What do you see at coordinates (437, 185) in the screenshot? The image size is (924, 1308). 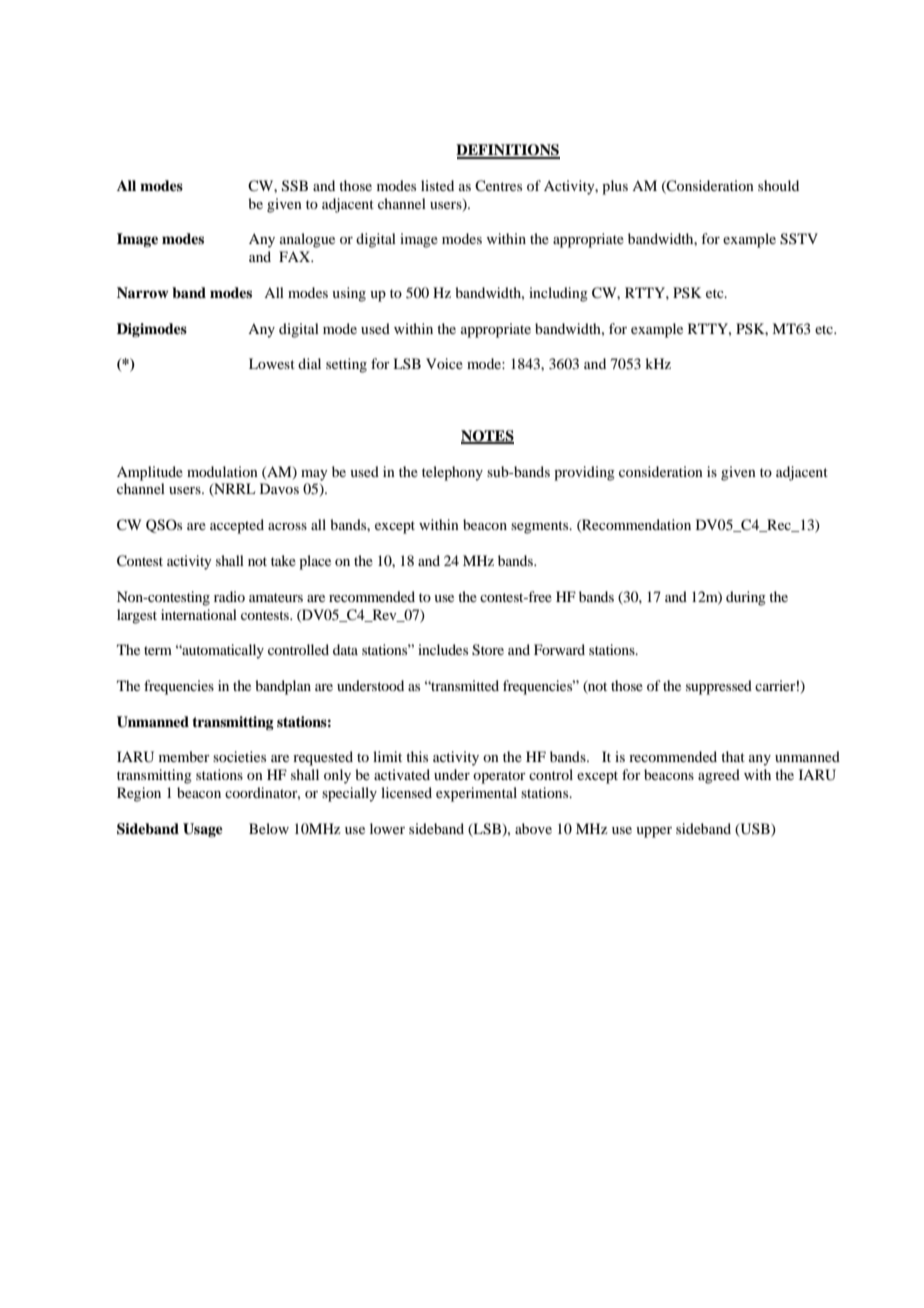 I see `listed` at bounding box center [437, 185].
